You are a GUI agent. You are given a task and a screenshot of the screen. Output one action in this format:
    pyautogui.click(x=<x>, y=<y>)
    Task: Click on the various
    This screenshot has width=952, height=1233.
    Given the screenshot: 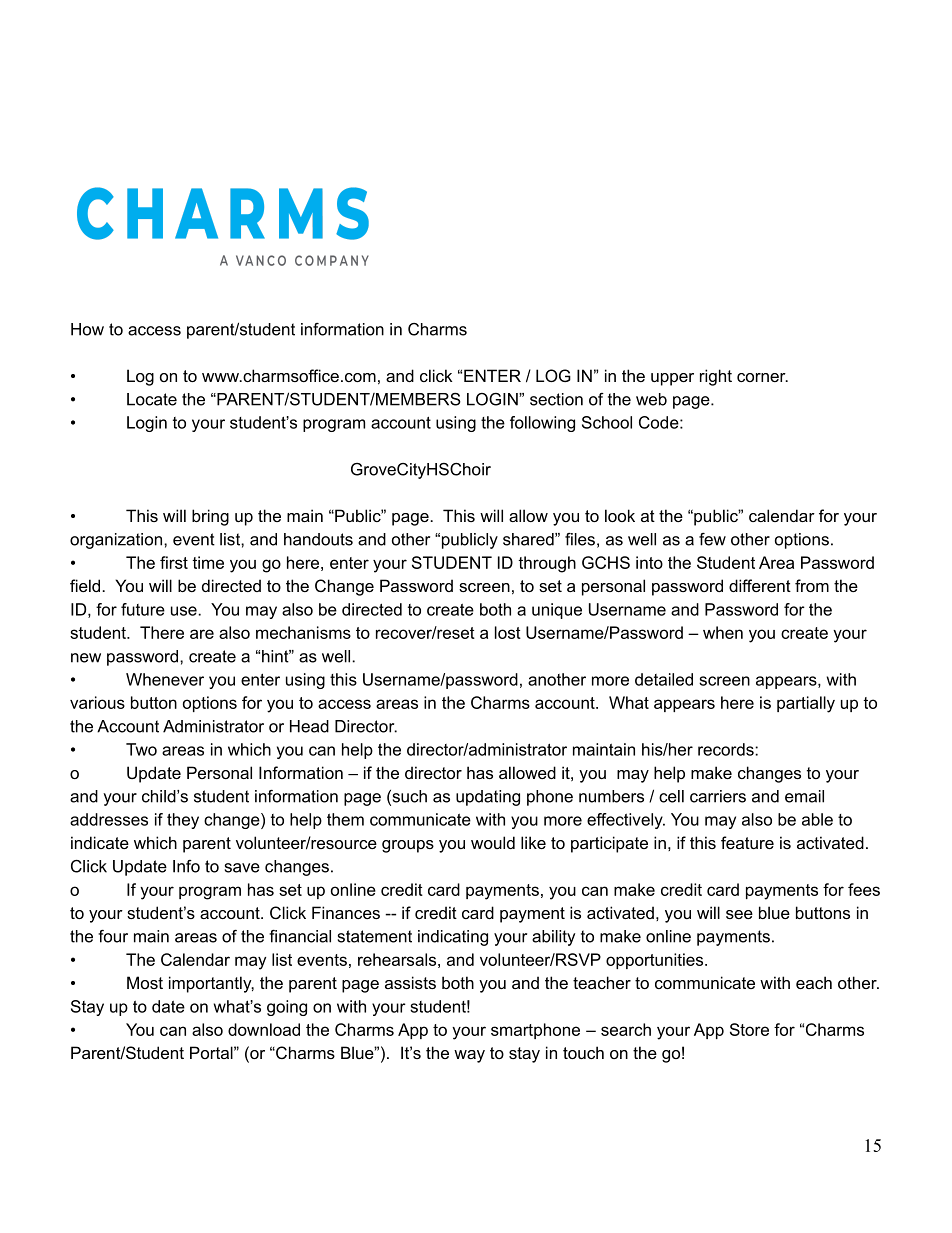 What is the action you would take?
    pyautogui.click(x=97, y=702)
